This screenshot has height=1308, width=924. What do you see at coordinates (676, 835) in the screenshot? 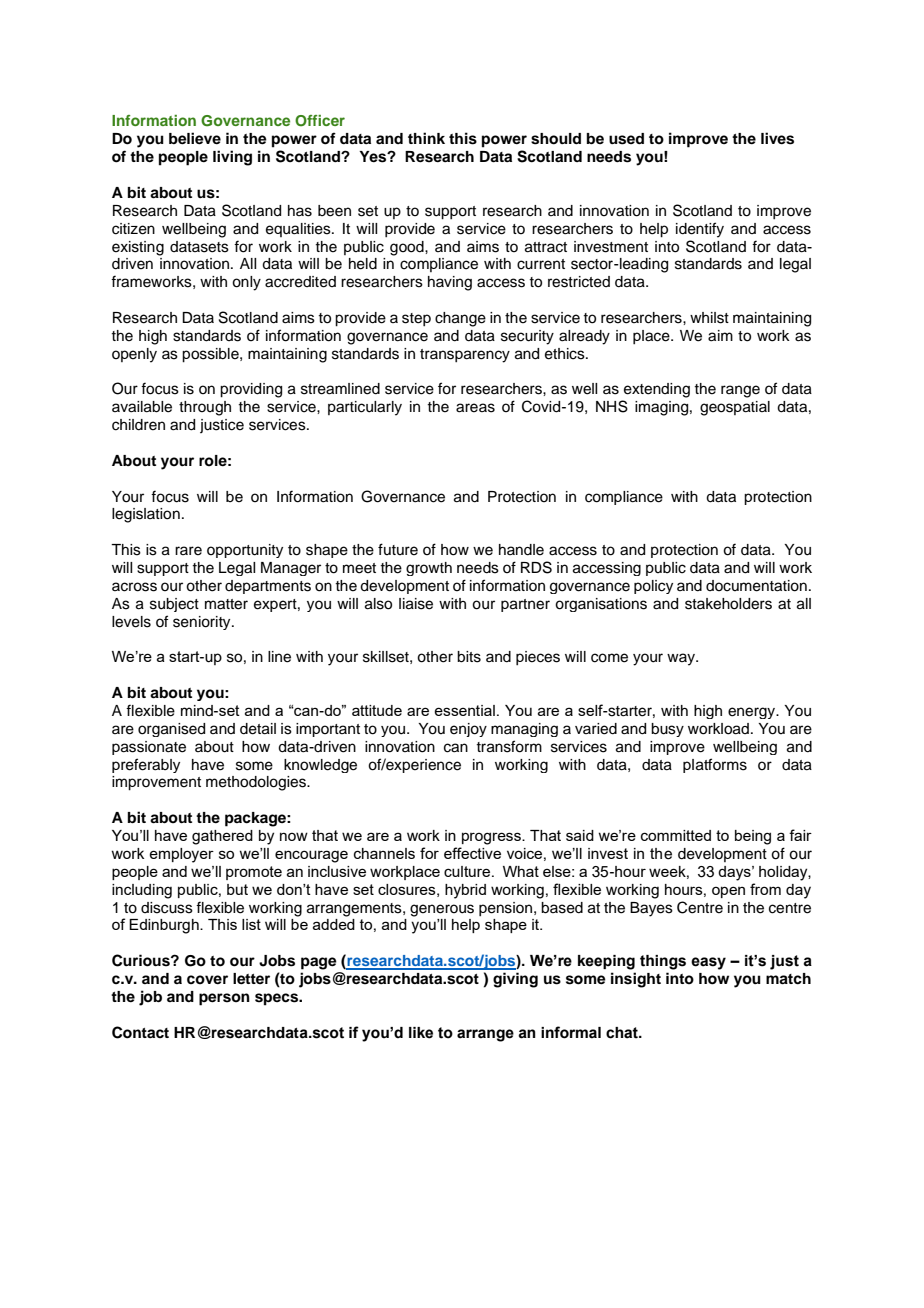
I see `committed` at bounding box center [676, 835].
